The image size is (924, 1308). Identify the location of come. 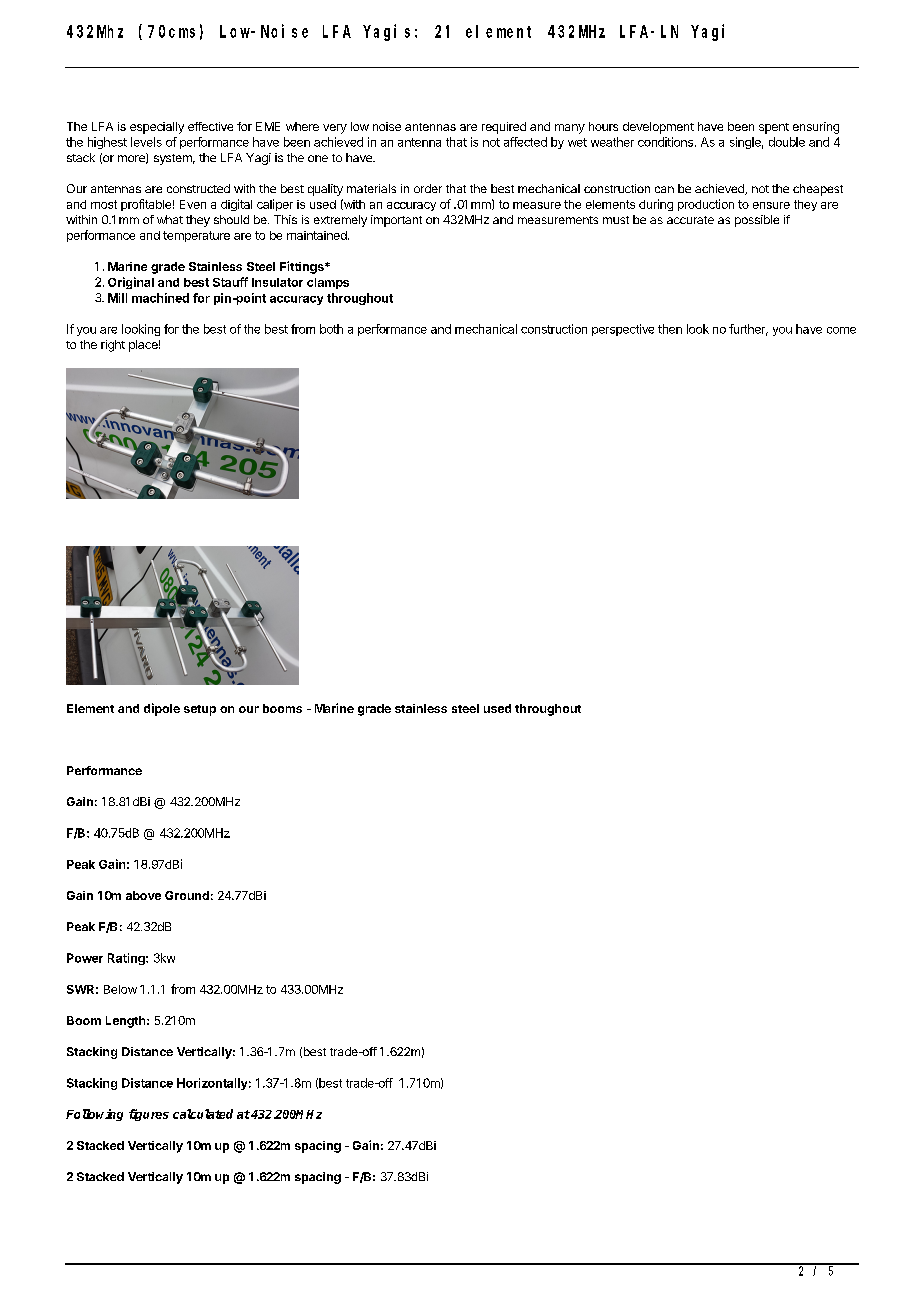
(841, 330).
